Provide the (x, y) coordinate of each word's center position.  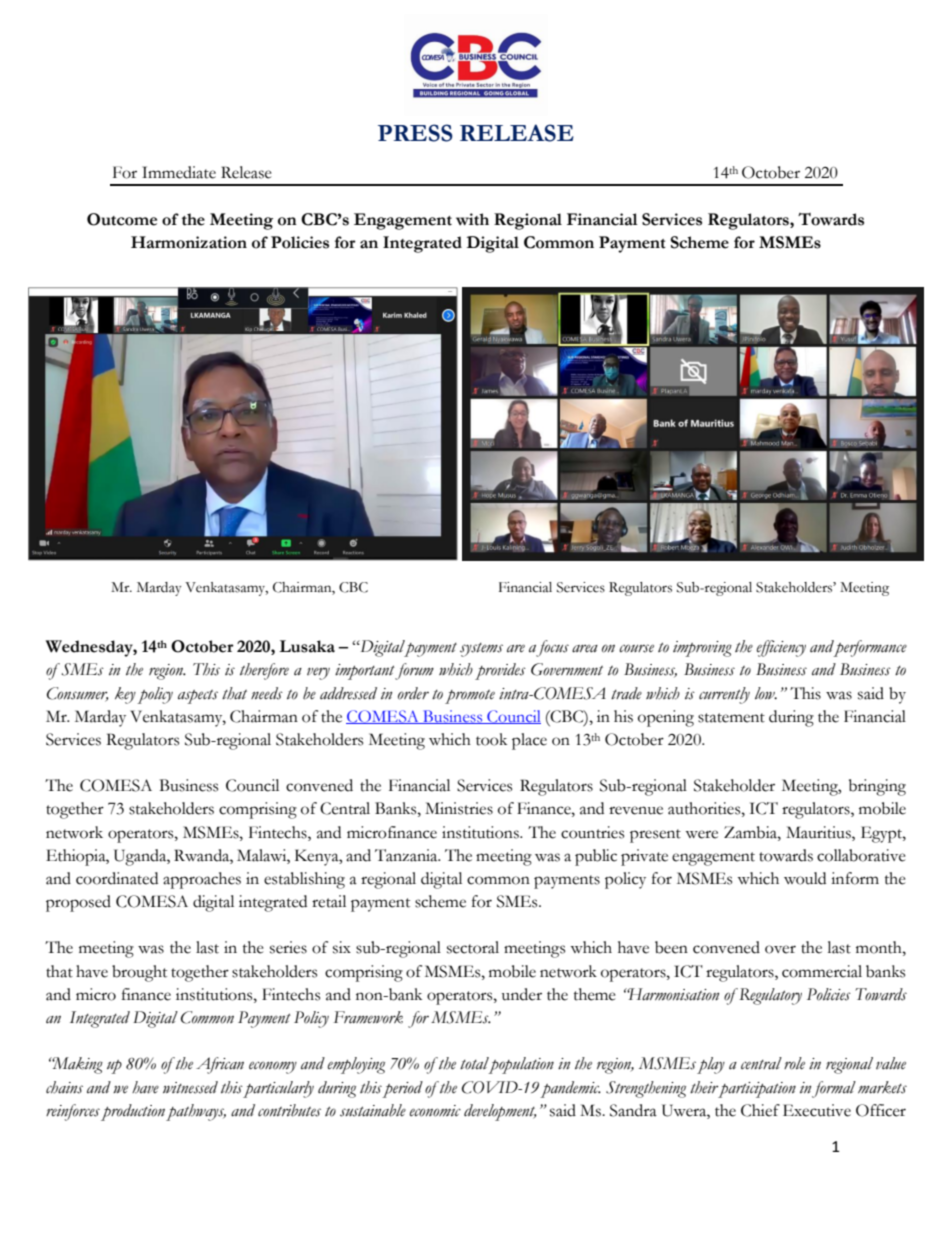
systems (481, 650)
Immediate (179, 172)
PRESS (415, 133)
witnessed (190, 1087)
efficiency (781, 648)
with (472, 219)
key (125, 695)
